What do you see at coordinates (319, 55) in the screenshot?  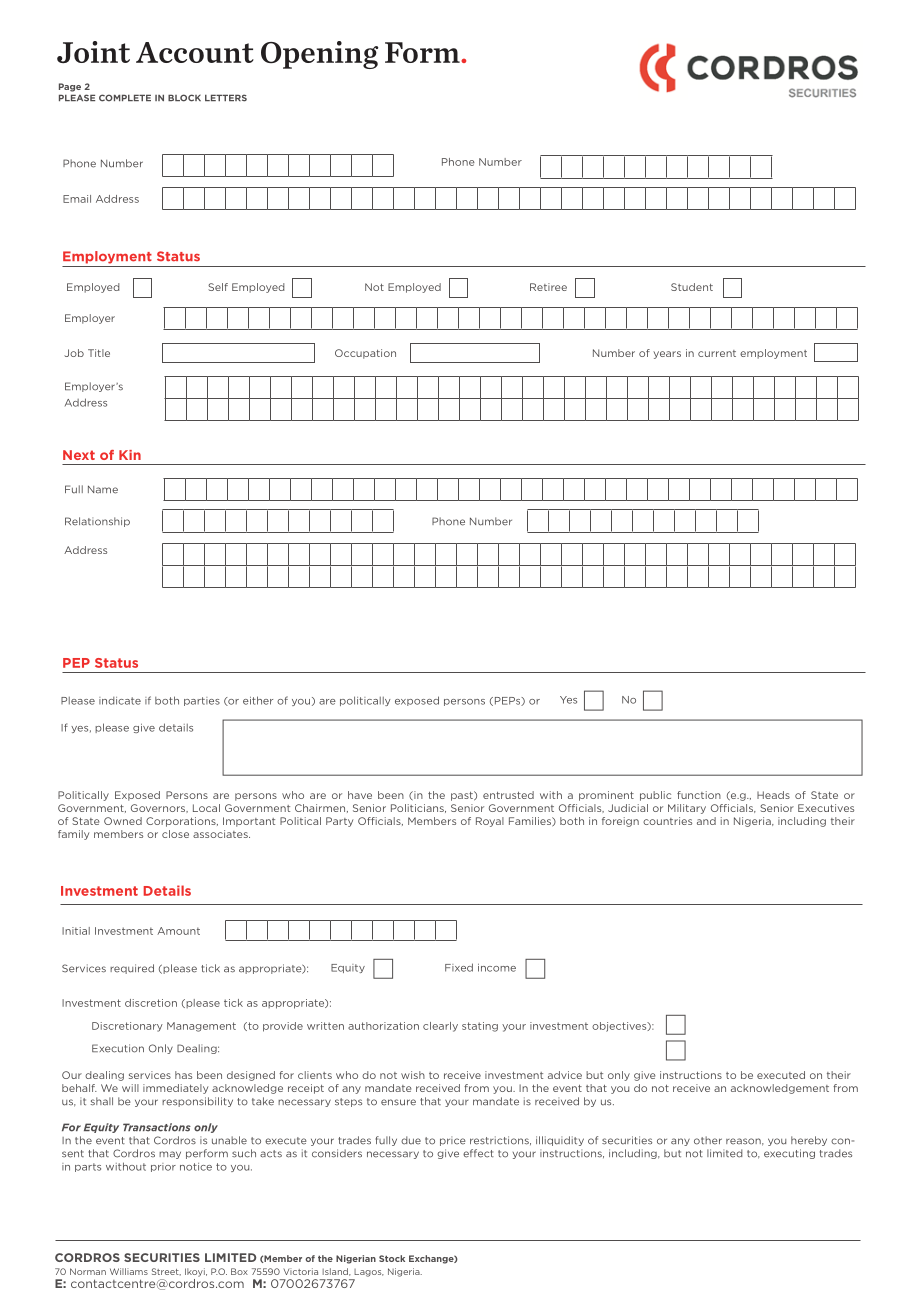 I see `Opening` at bounding box center [319, 55].
